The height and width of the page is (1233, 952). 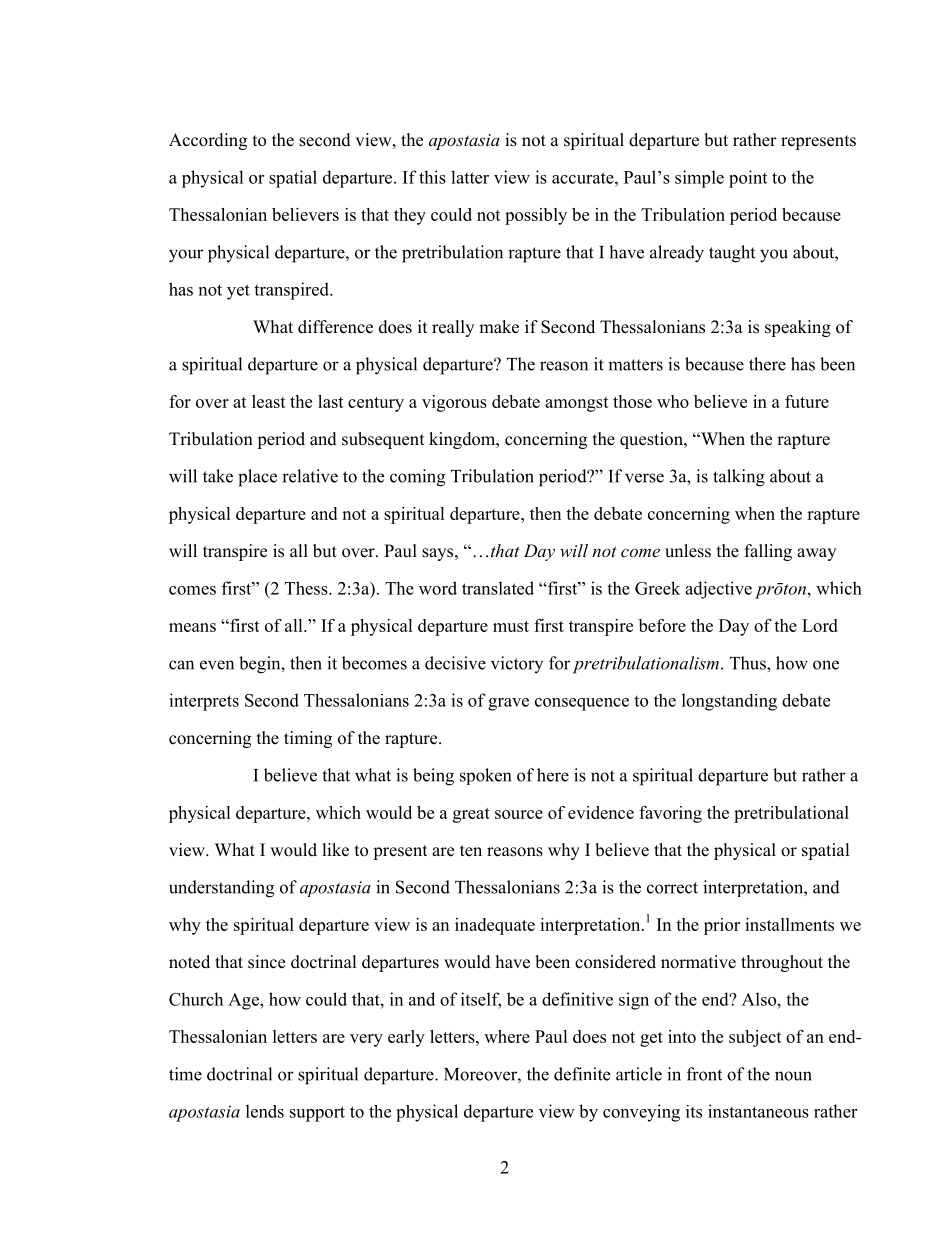 What do you see at coordinates (265, 1111) in the page?
I see `lends` at bounding box center [265, 1111].
